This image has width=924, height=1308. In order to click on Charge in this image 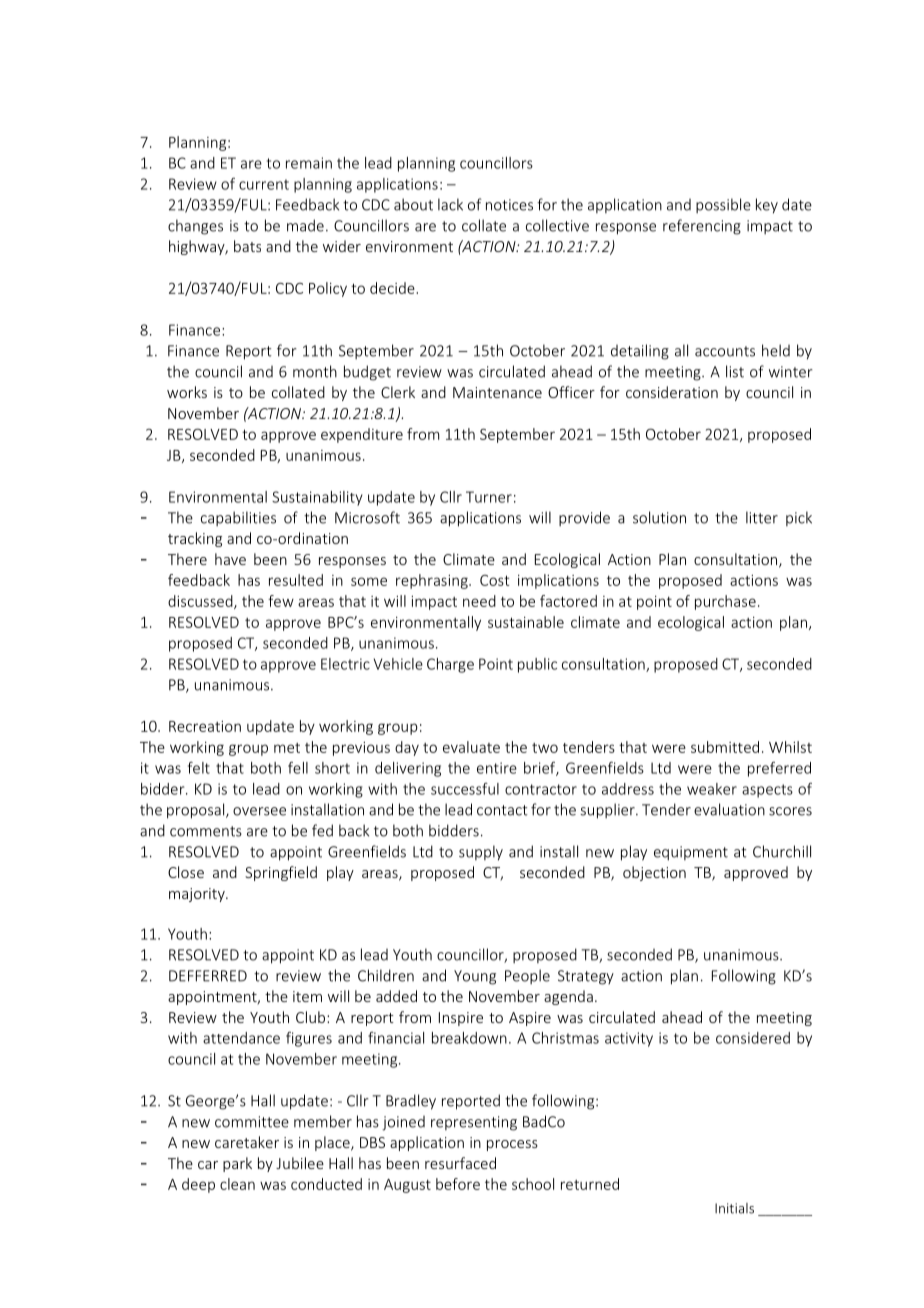, I will do `click(450, 665)`.
